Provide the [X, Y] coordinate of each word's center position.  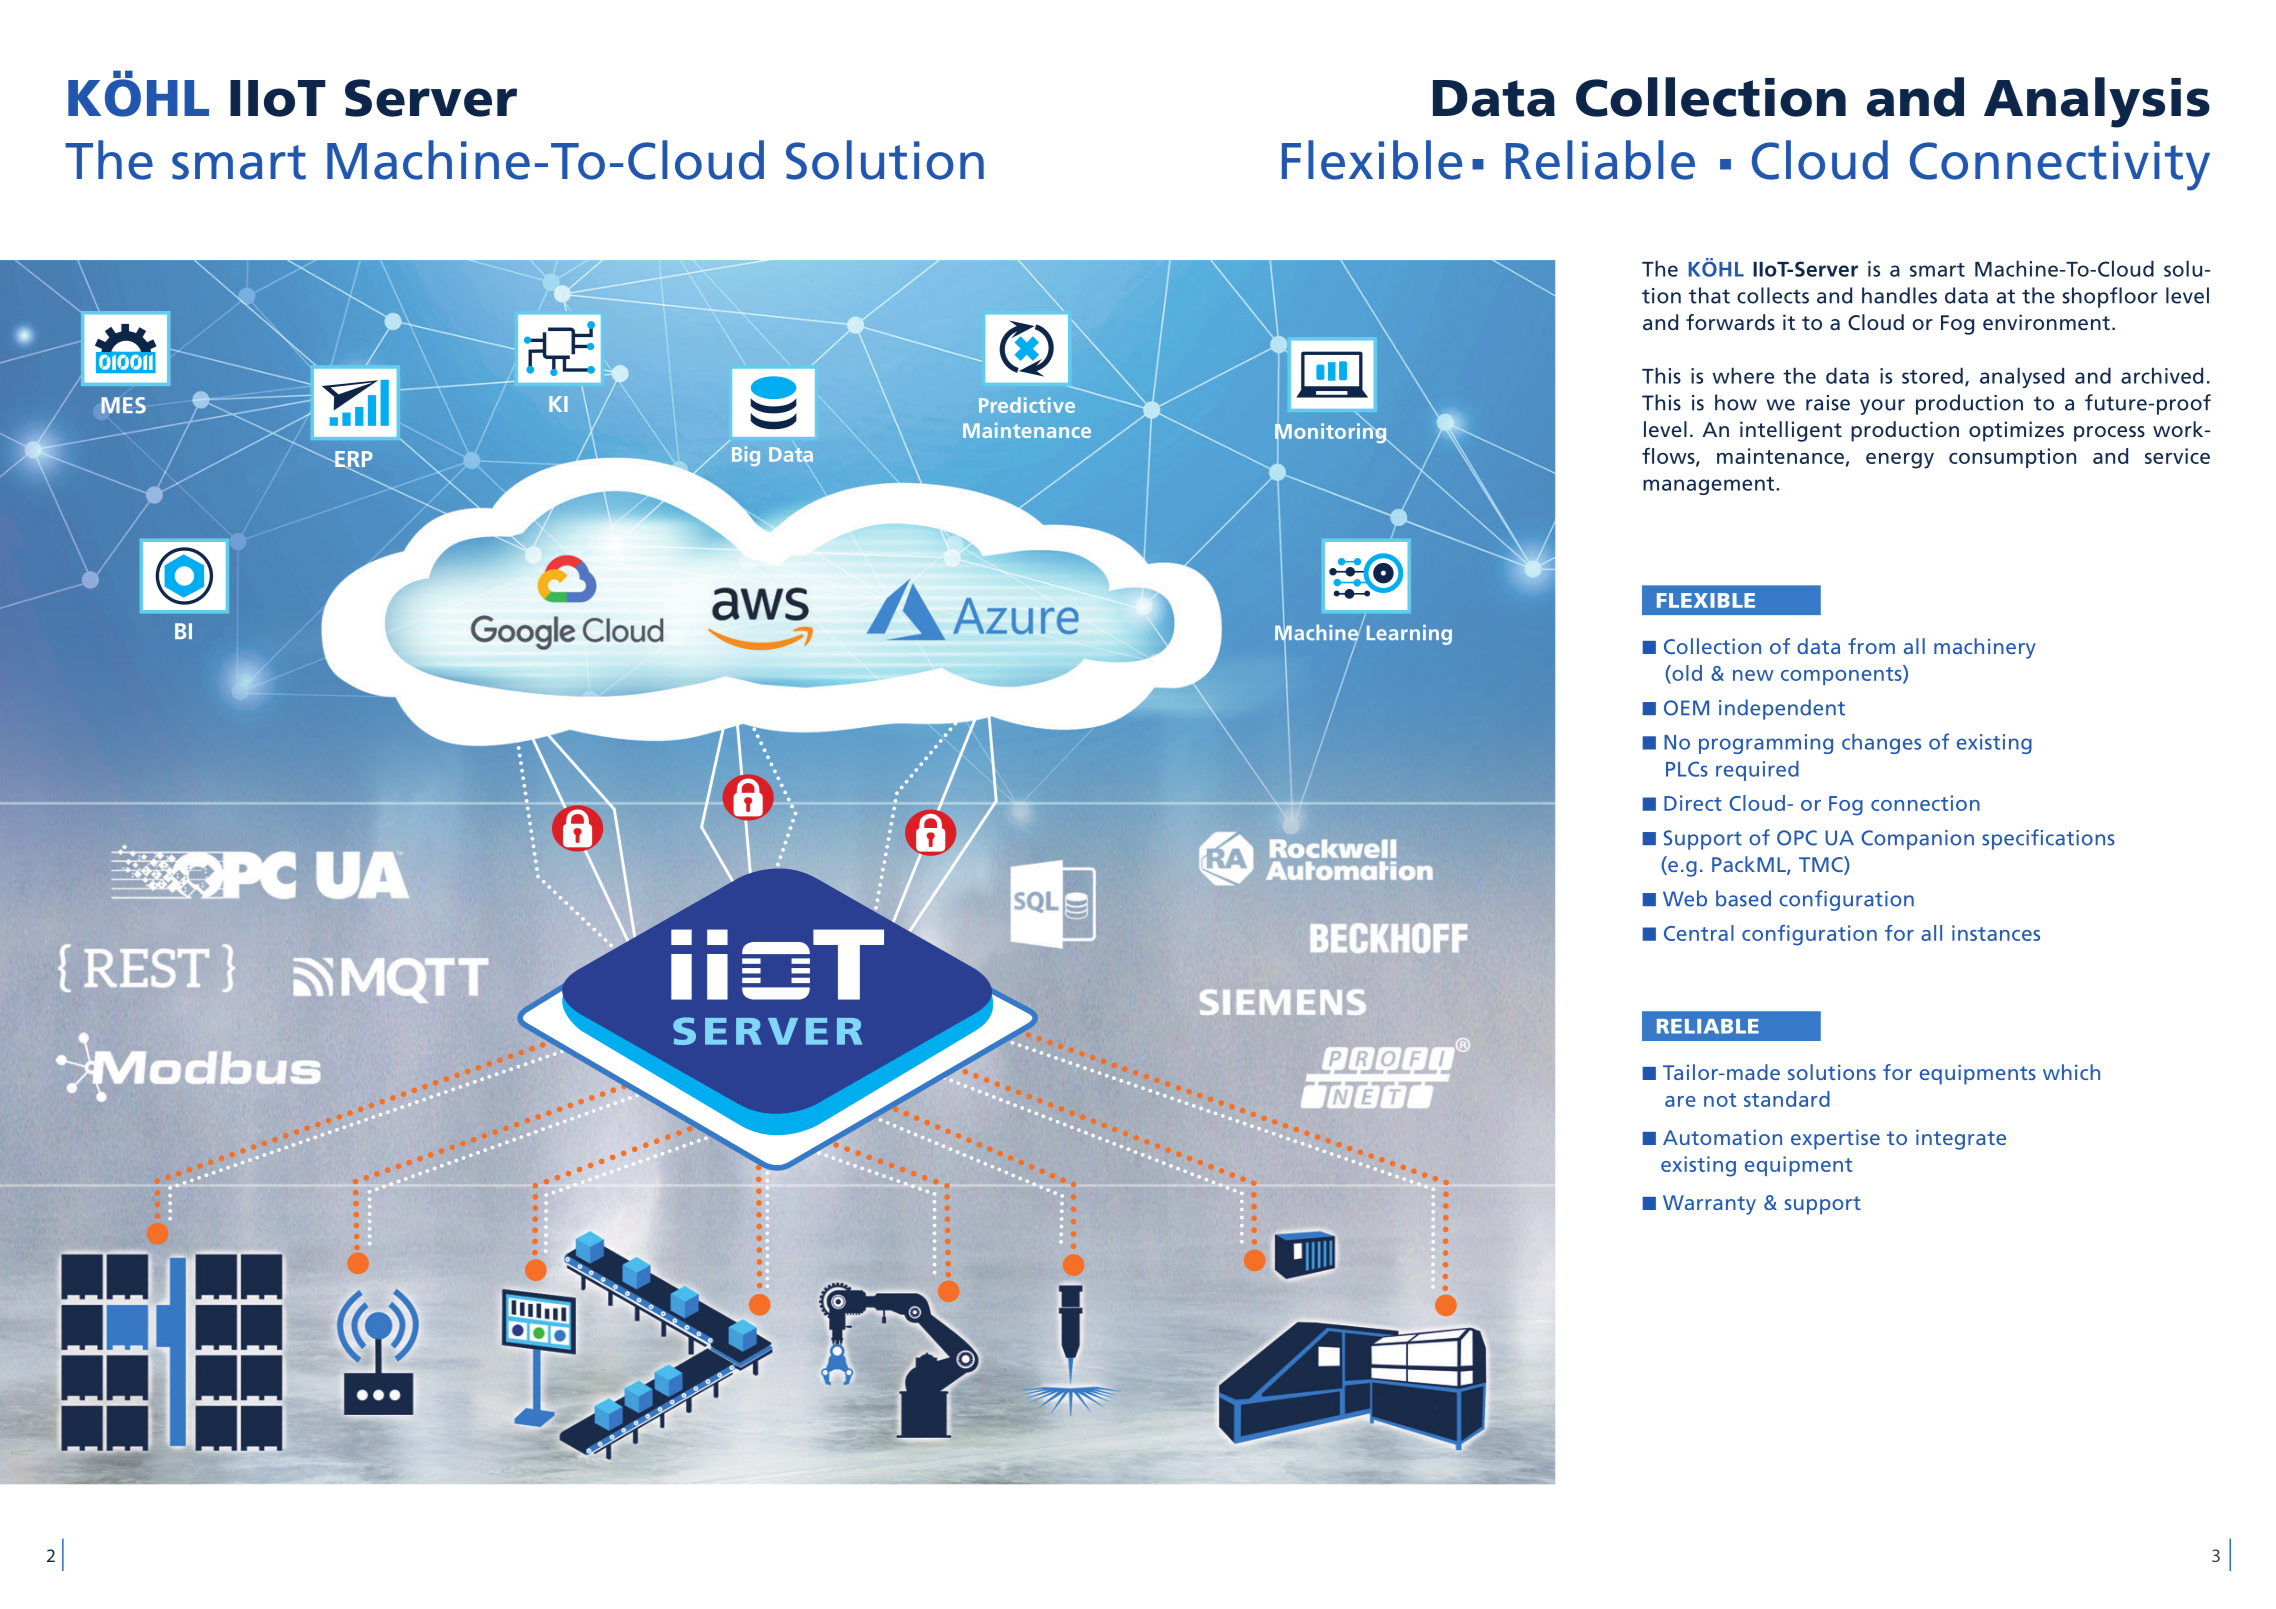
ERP [353, 460]
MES [123, 405]
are [1680, 1101]
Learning [1409, 635]
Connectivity [2060, 166]
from [1871, 646]
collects [1773, 295]
